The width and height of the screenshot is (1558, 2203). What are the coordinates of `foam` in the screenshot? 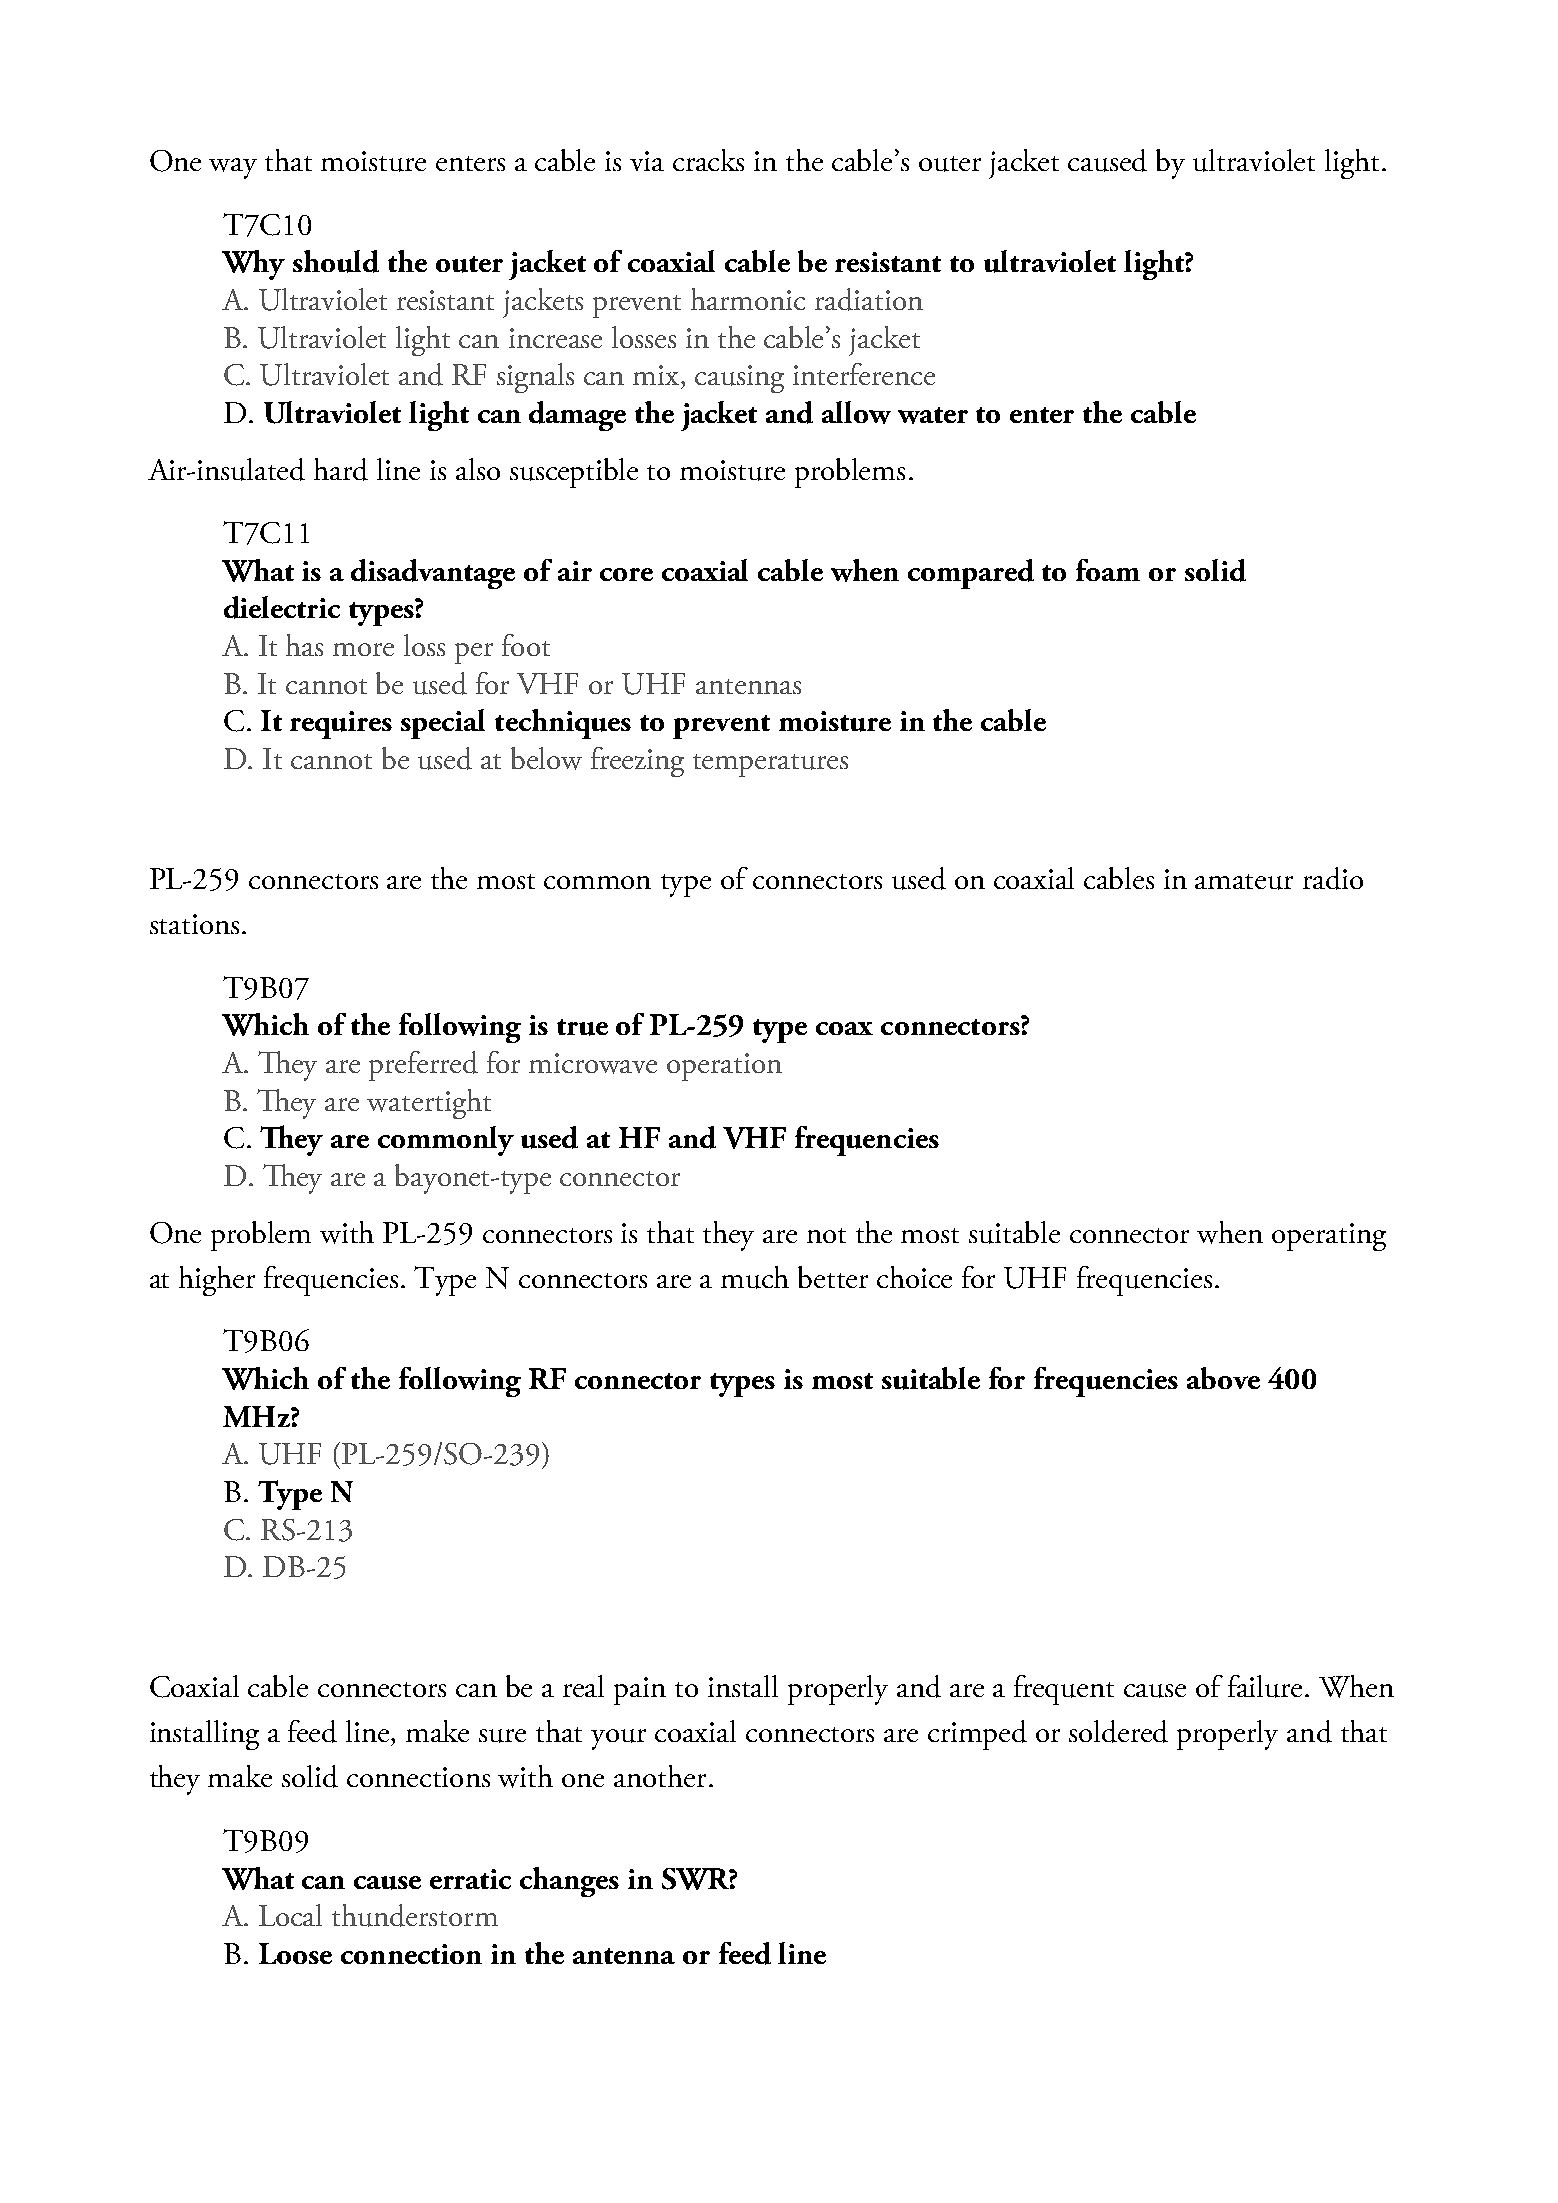 It's located at (1108, 570).
